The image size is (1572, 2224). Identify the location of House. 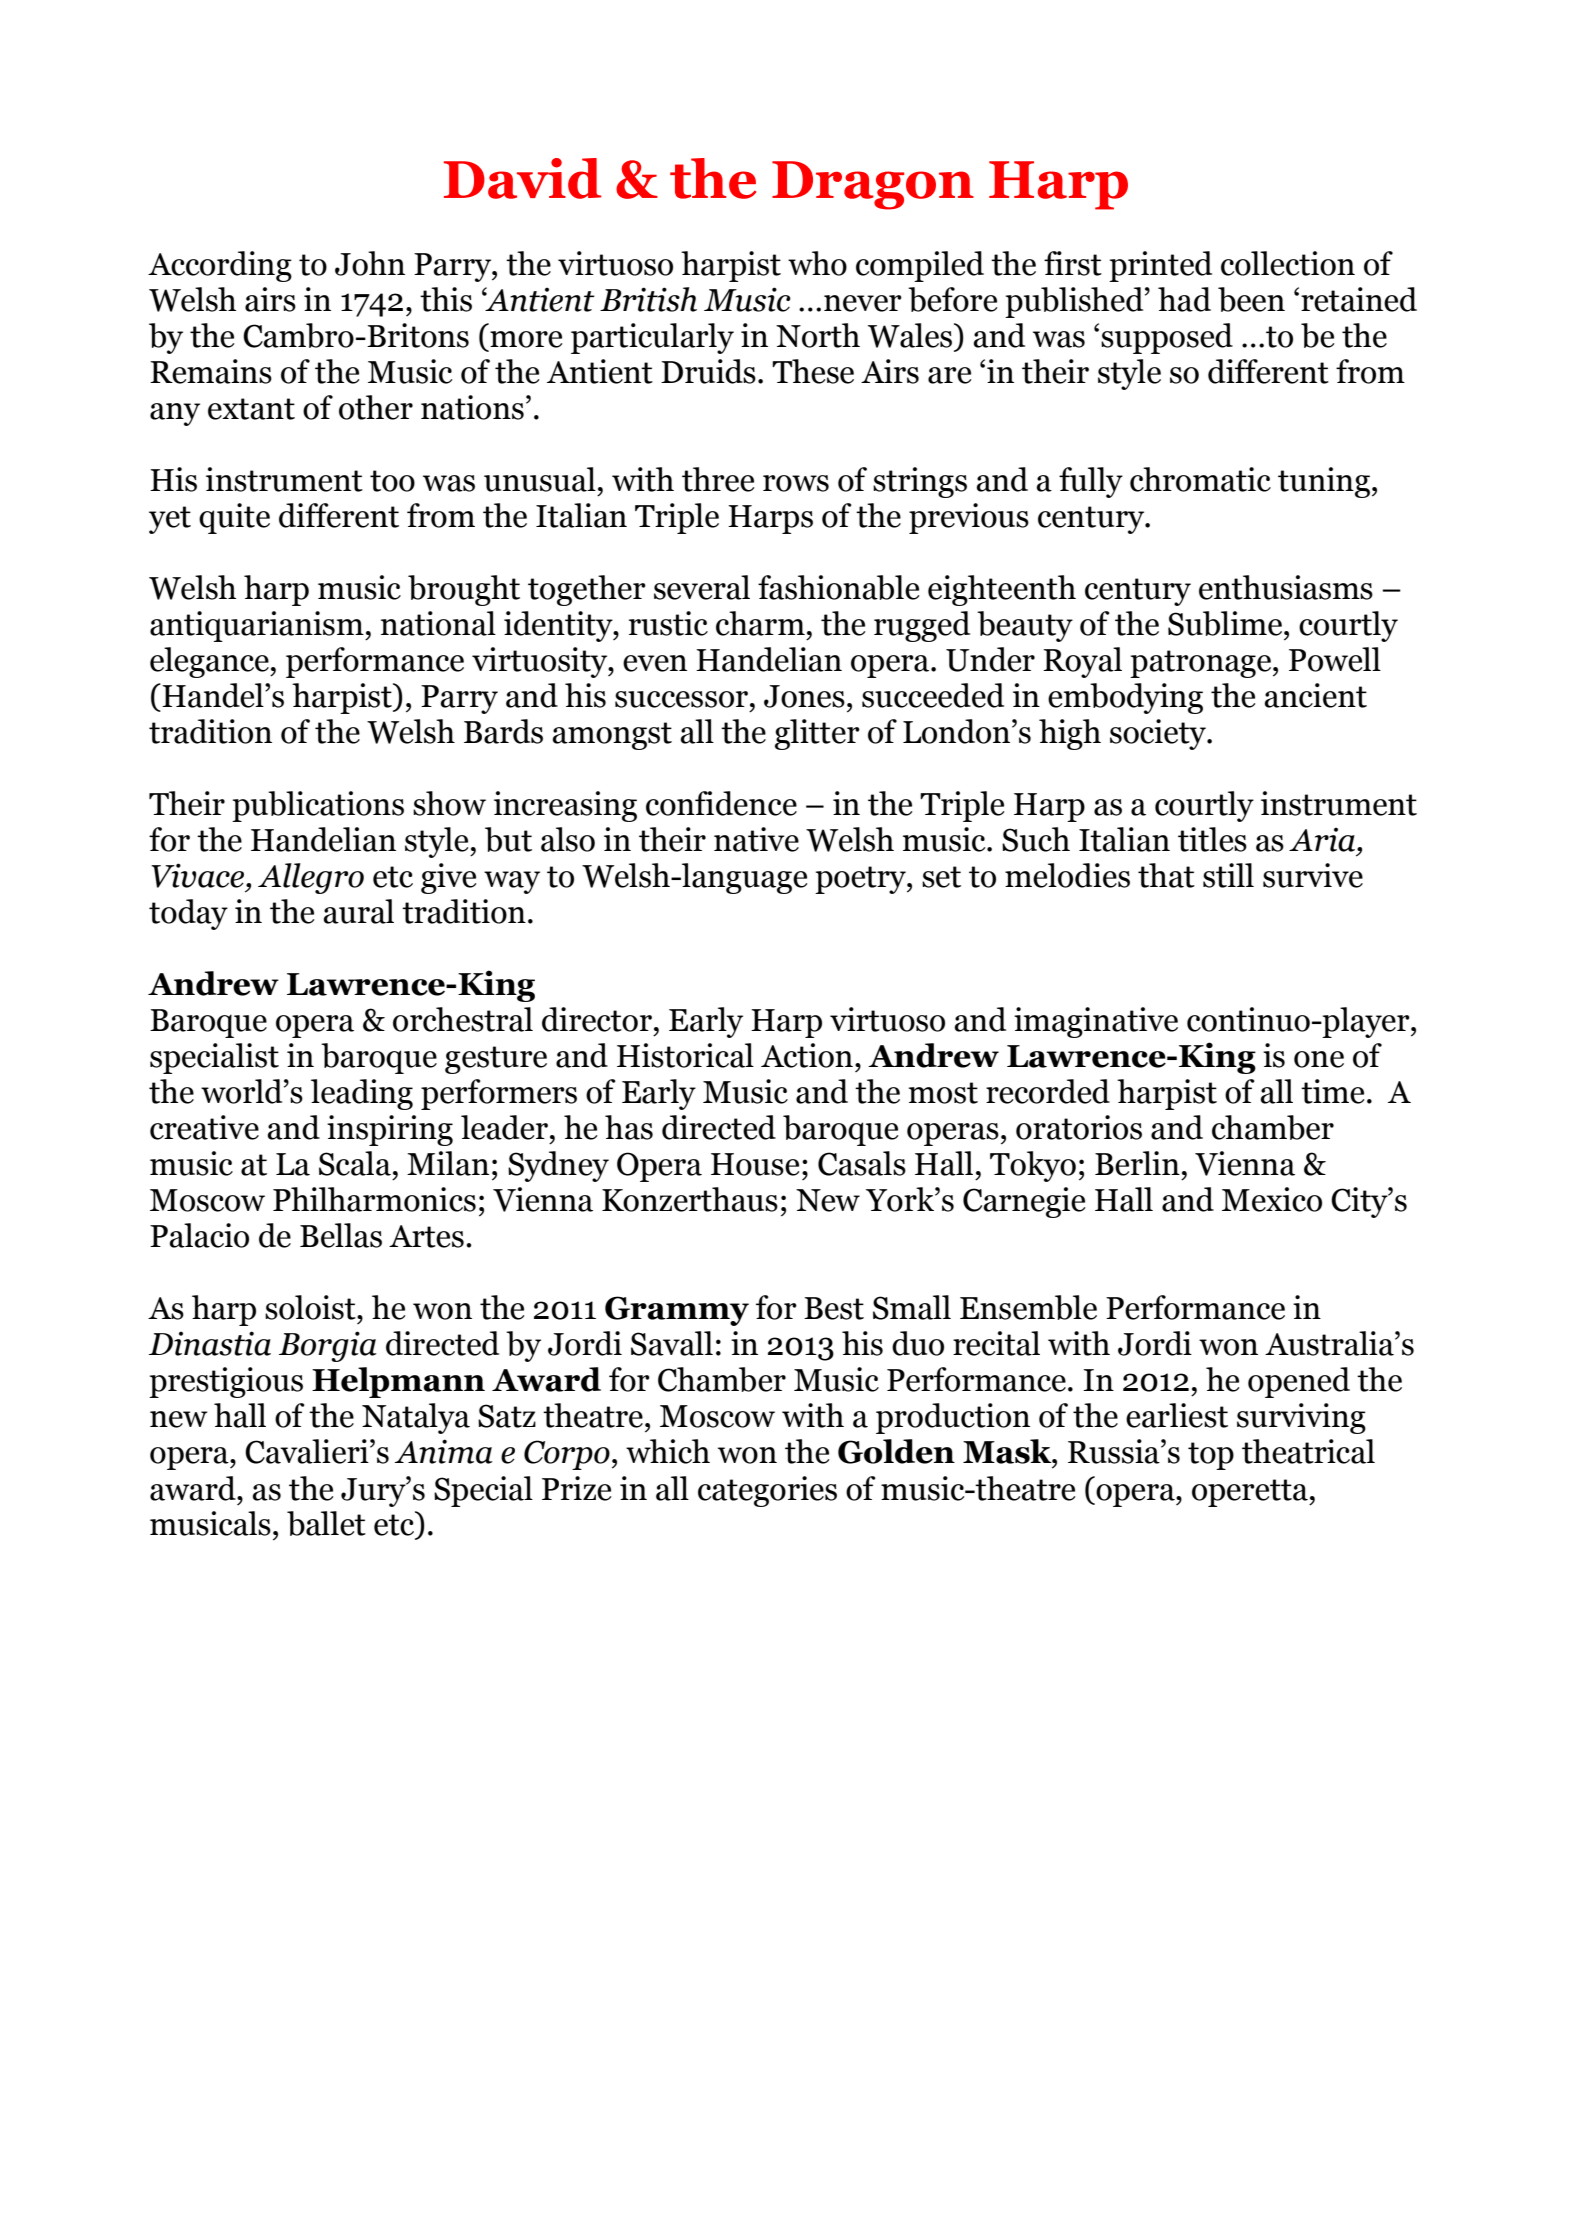
(755, 1164).
